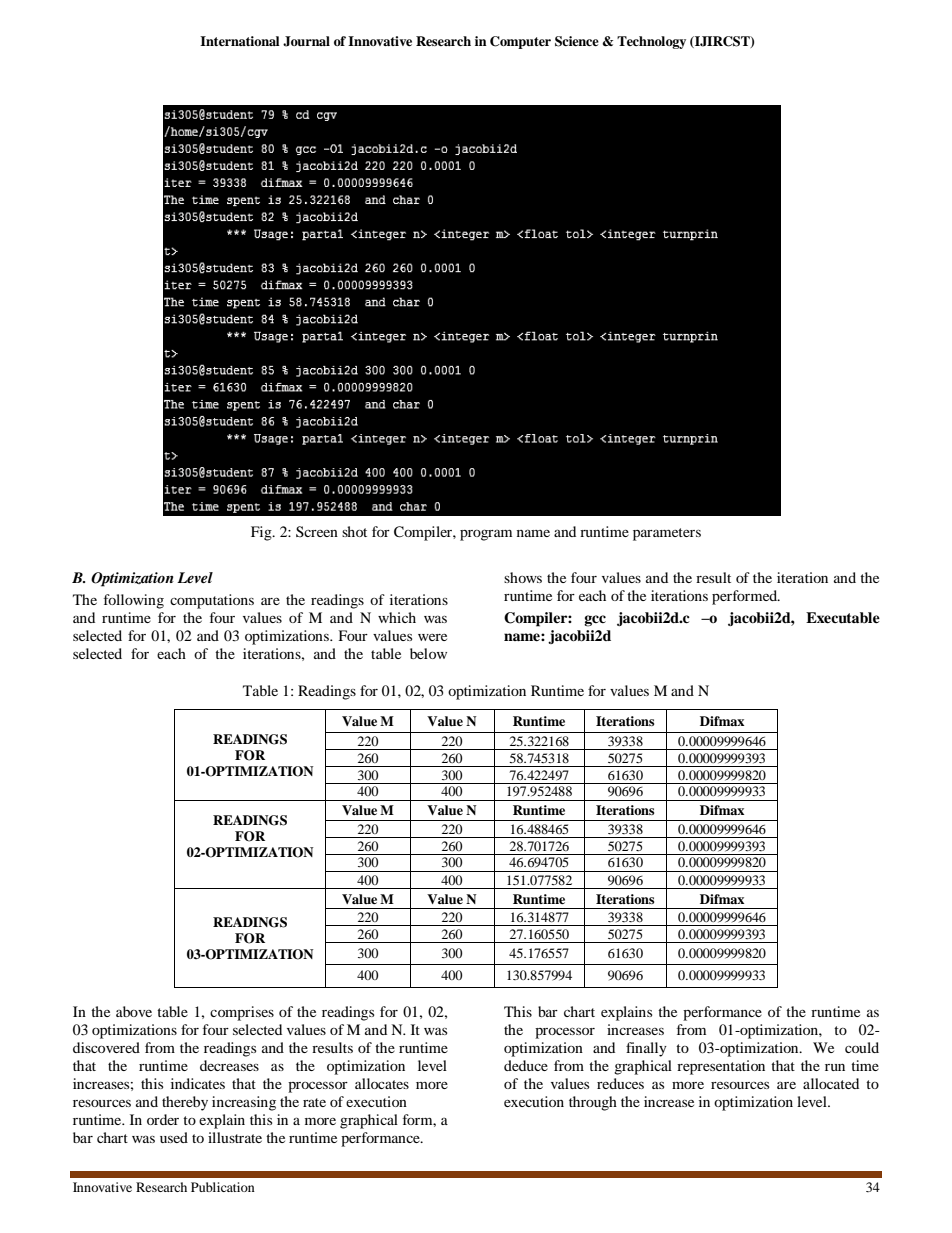 This image has height=1233, width=952. I want to click on parameters, so click(667, 534).
